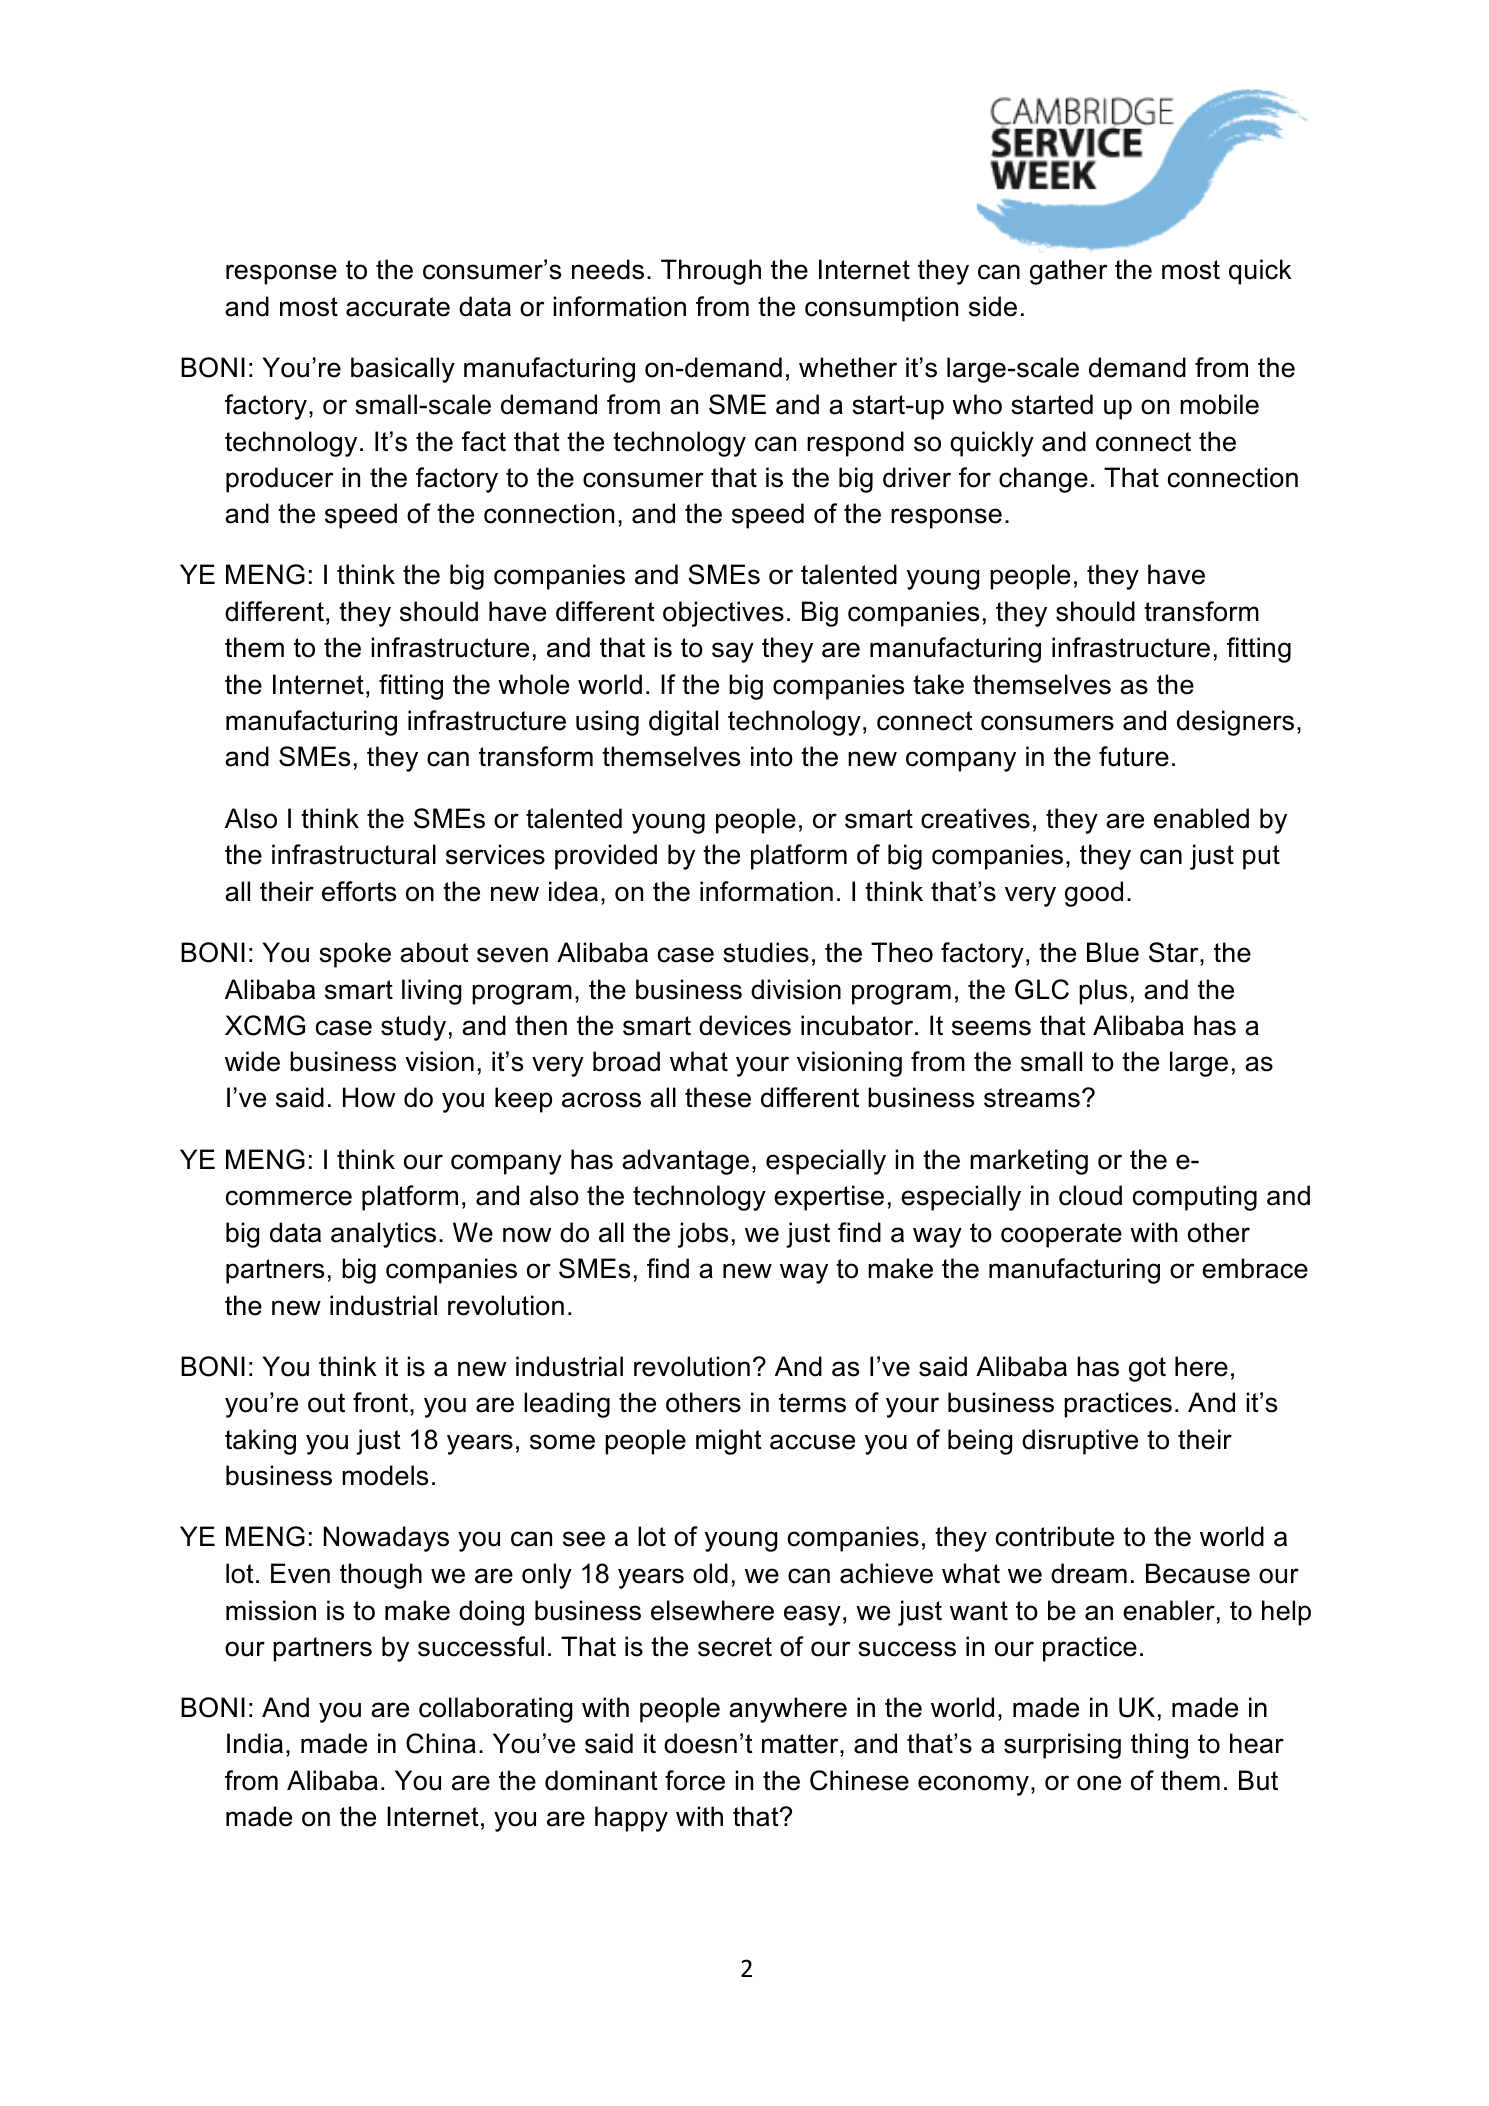 The height and width of the screenshot is (2106, 1489). What do you see at coordinates (413, 1028) in the screenshot?
I see `study` at bounding box center [413, 1028].
